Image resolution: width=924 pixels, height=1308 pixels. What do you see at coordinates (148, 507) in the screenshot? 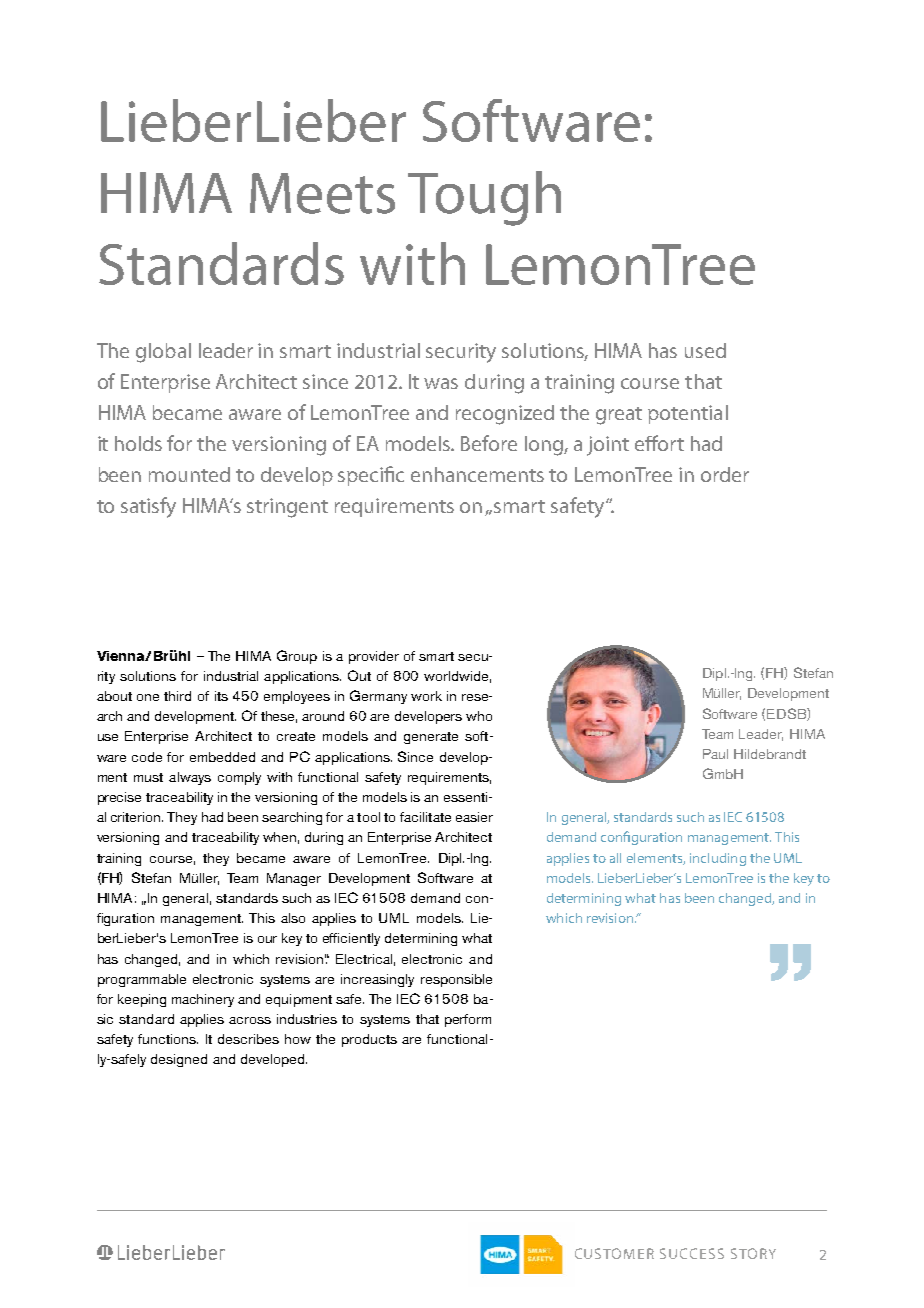
I see `satisfy` at bounding box center [148, 507].
